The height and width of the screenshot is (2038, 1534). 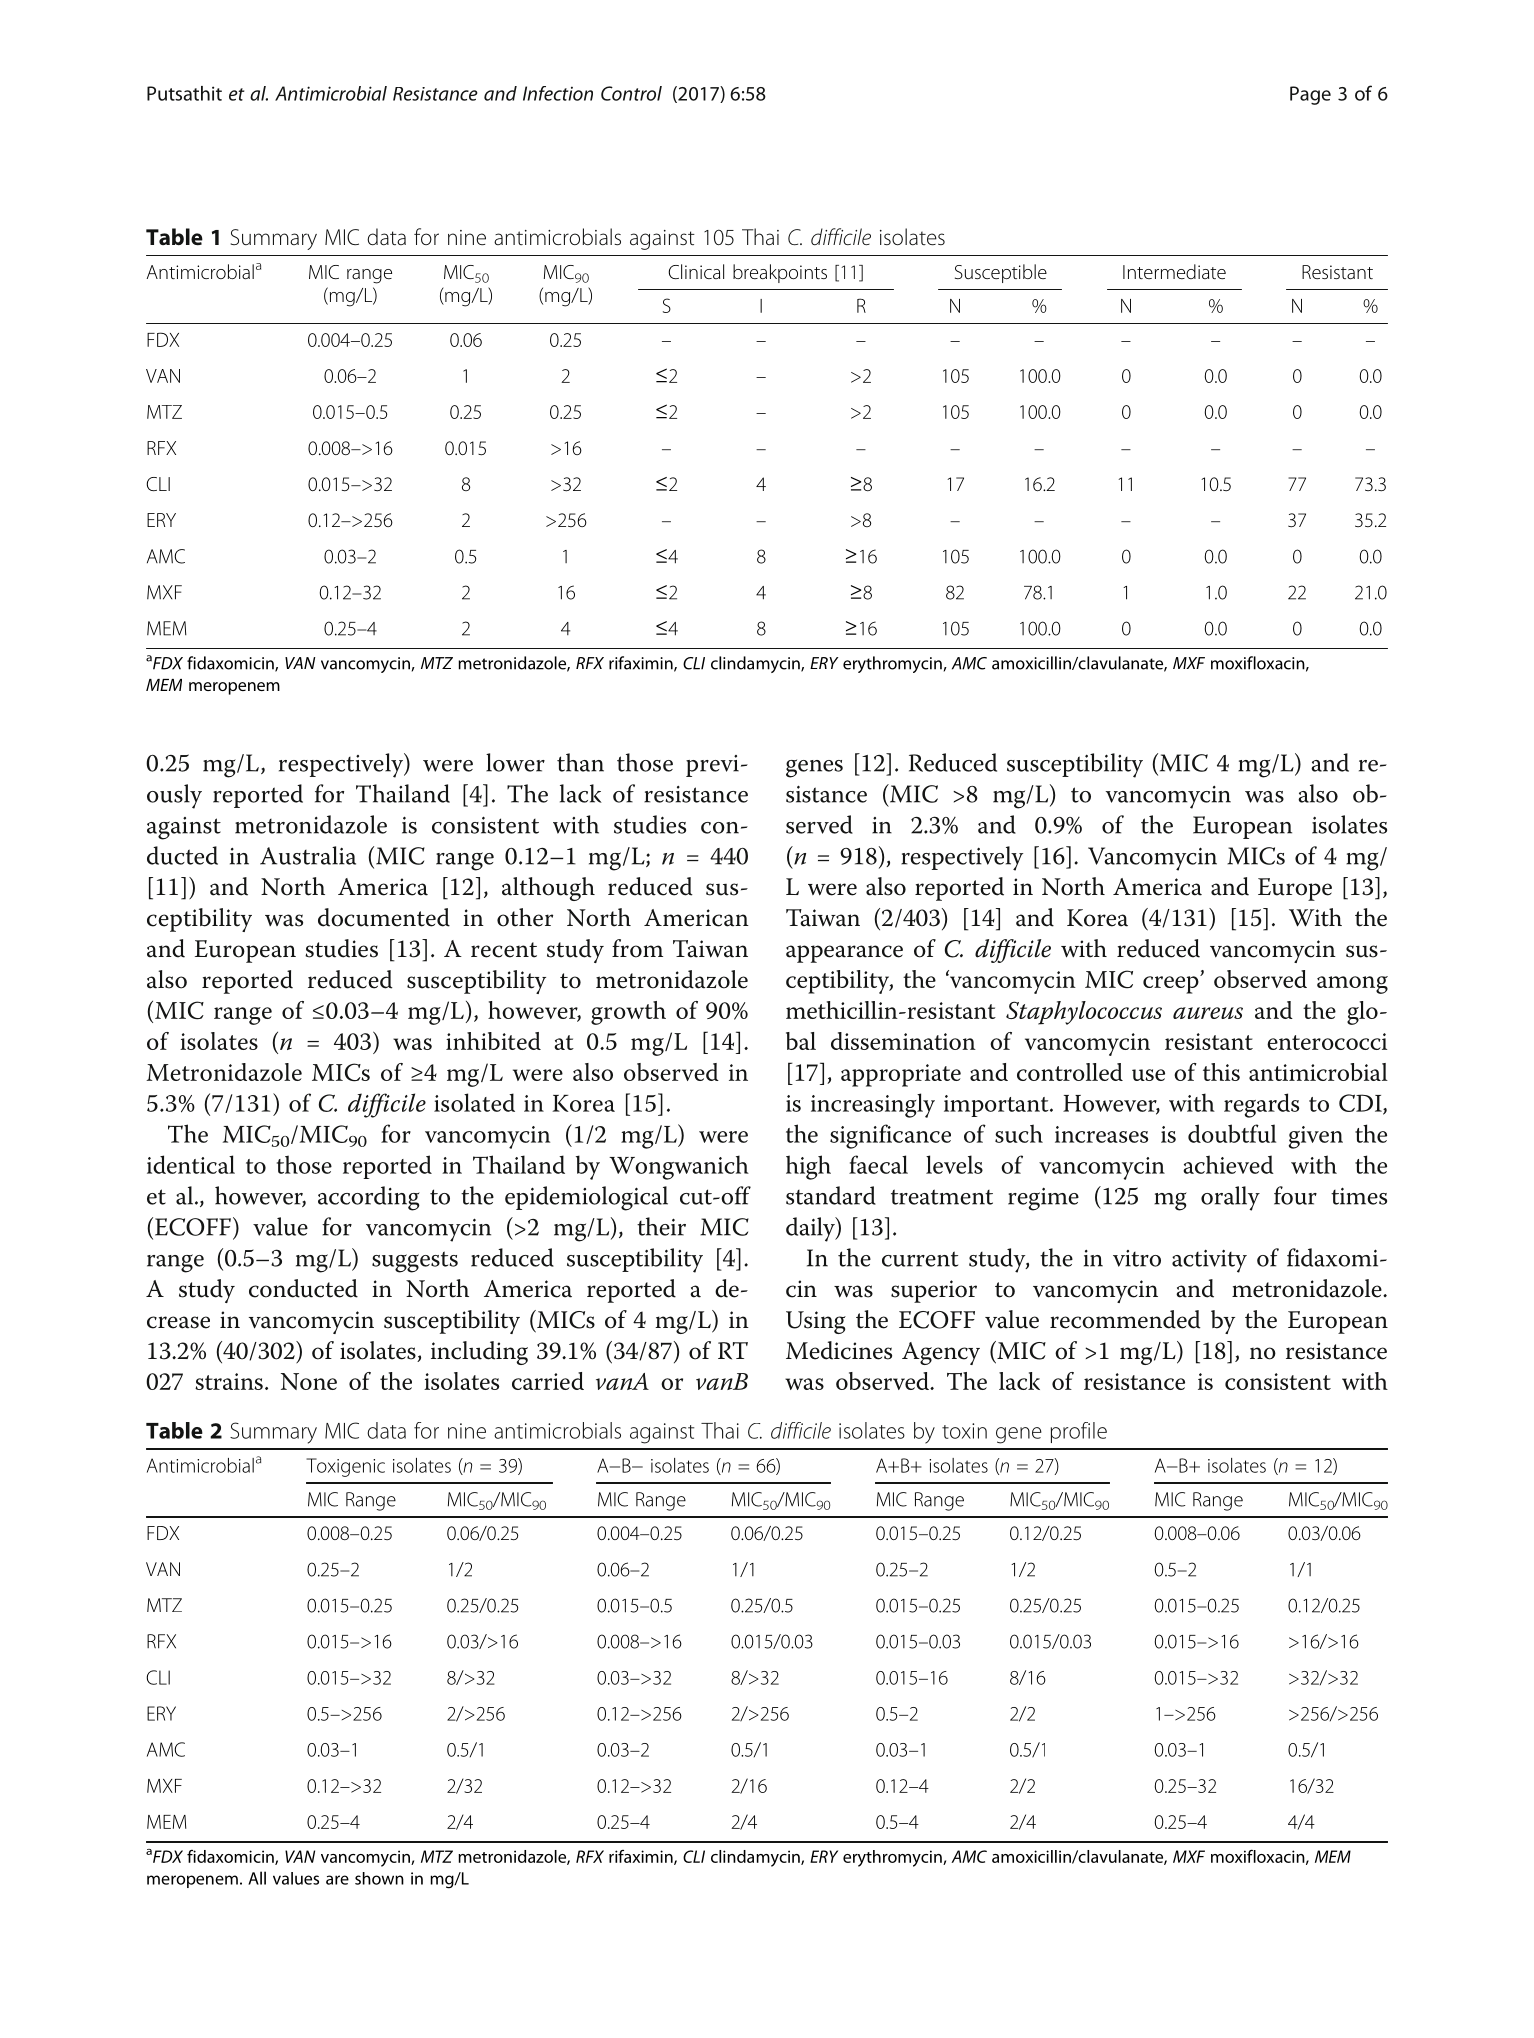 What do you see at coordinates (1079, 1432) in the screenshot?
I see `profile` at bounding box center [1079, 1432].
